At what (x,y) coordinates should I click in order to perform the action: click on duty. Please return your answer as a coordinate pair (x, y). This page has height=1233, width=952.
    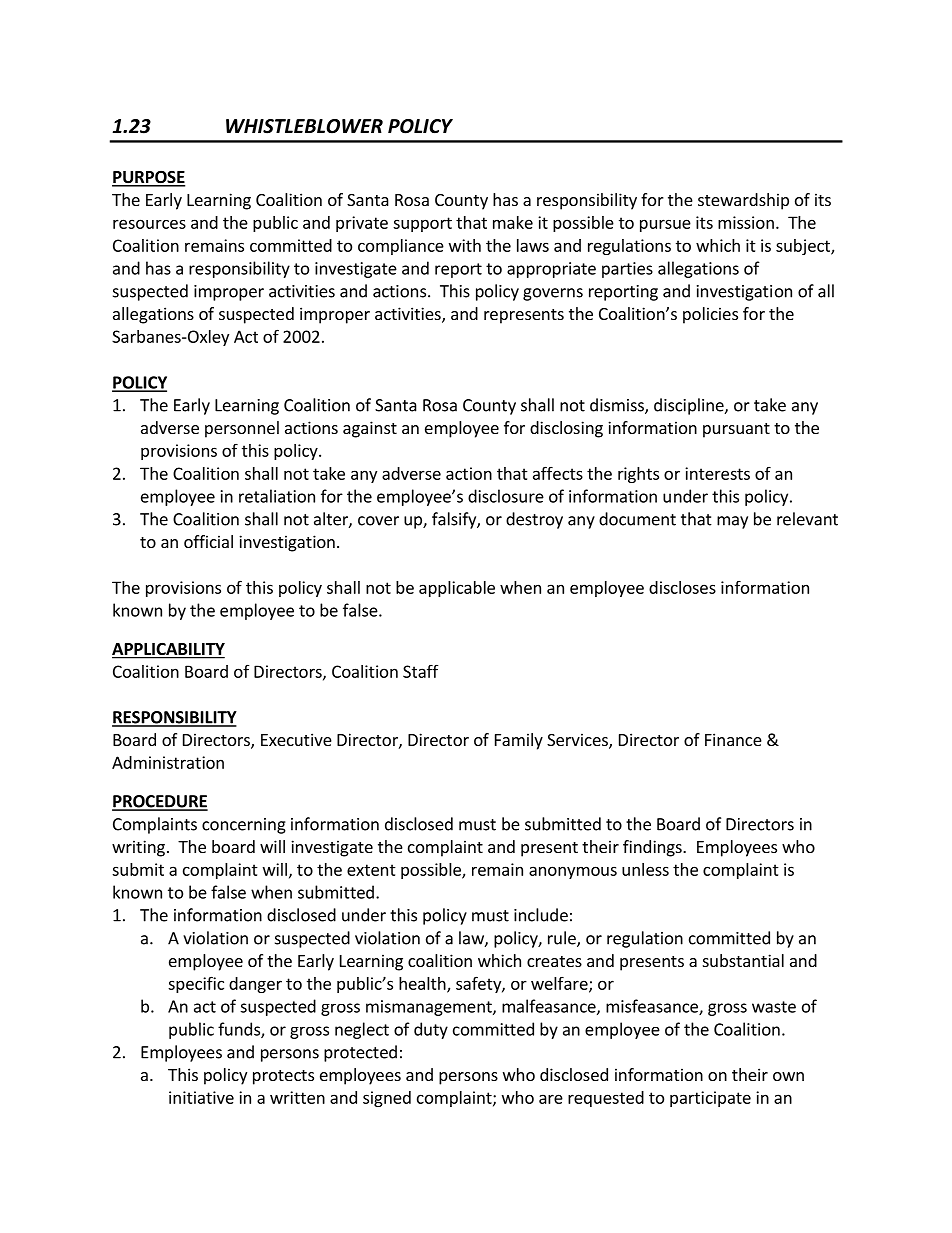
    Looking at the image, I should click on (431, 1030).
